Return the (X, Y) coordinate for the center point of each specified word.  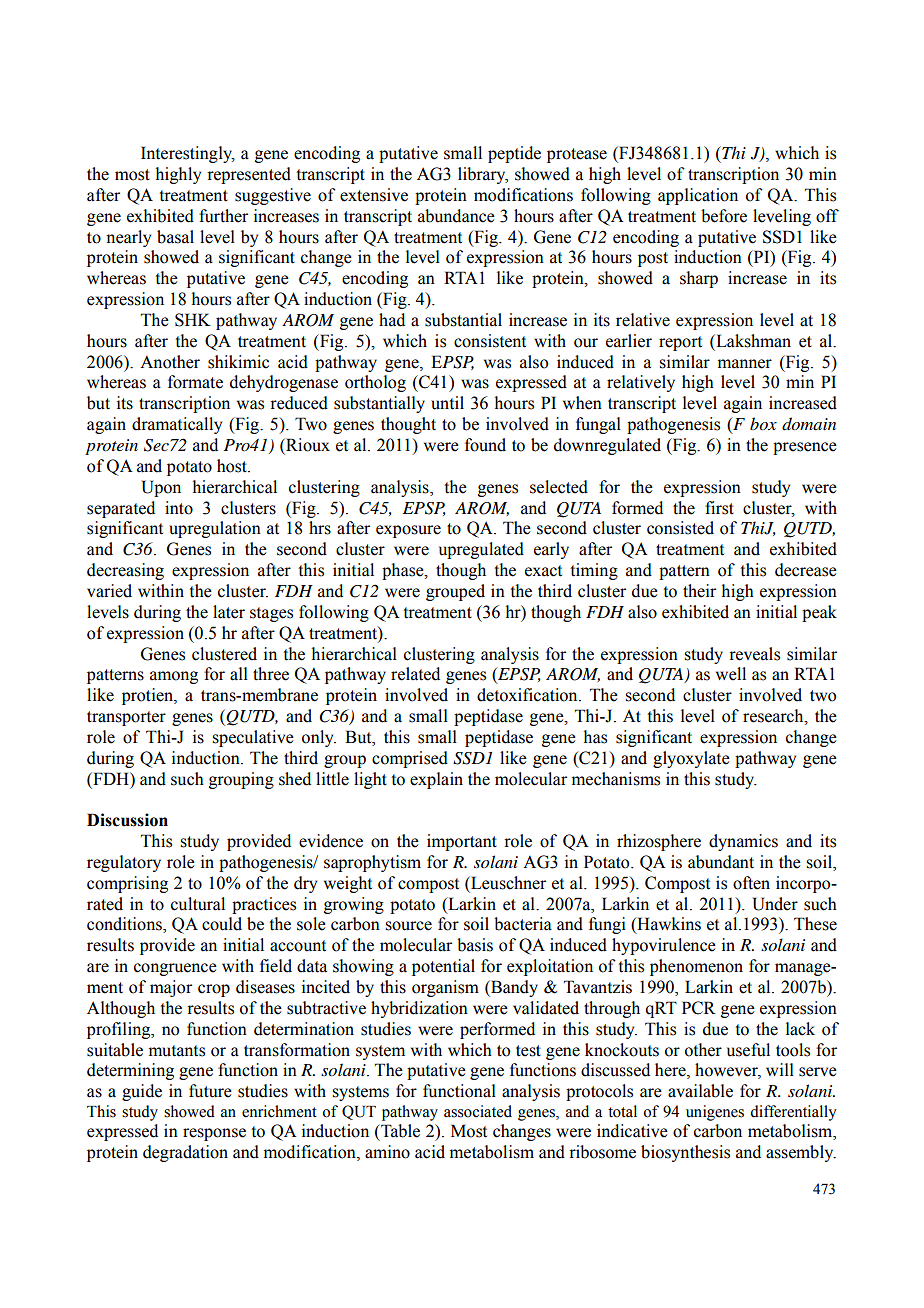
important (462, 842)
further (223, 216)
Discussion (127, 820)
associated (478, 1111)
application (698, 196)
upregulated (481, 550)
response (214, 1134)
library (483, 175)
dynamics (743, 842)
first (719, 508)
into (179, 508)
